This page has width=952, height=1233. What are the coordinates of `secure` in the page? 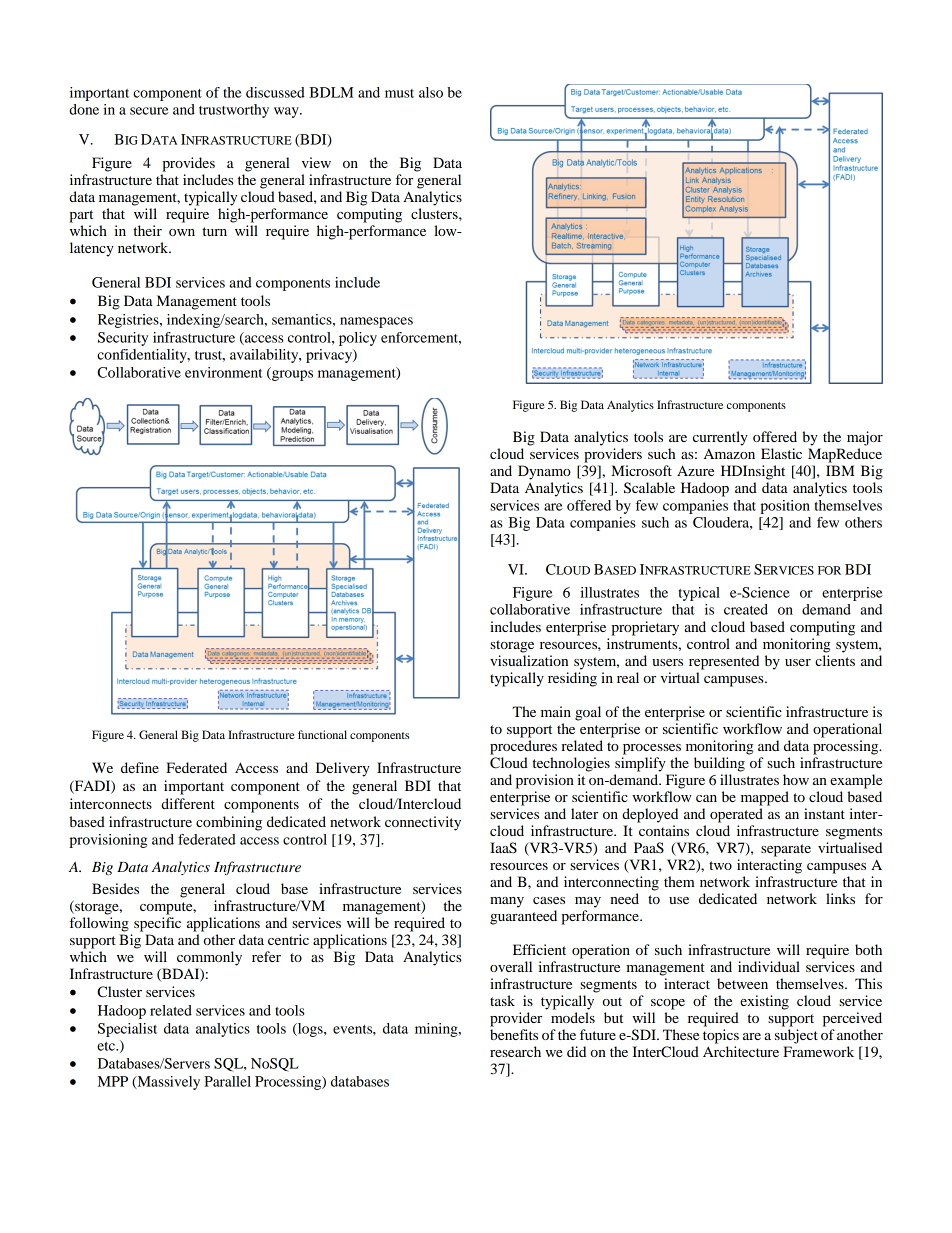 It's located at (149, 111).
